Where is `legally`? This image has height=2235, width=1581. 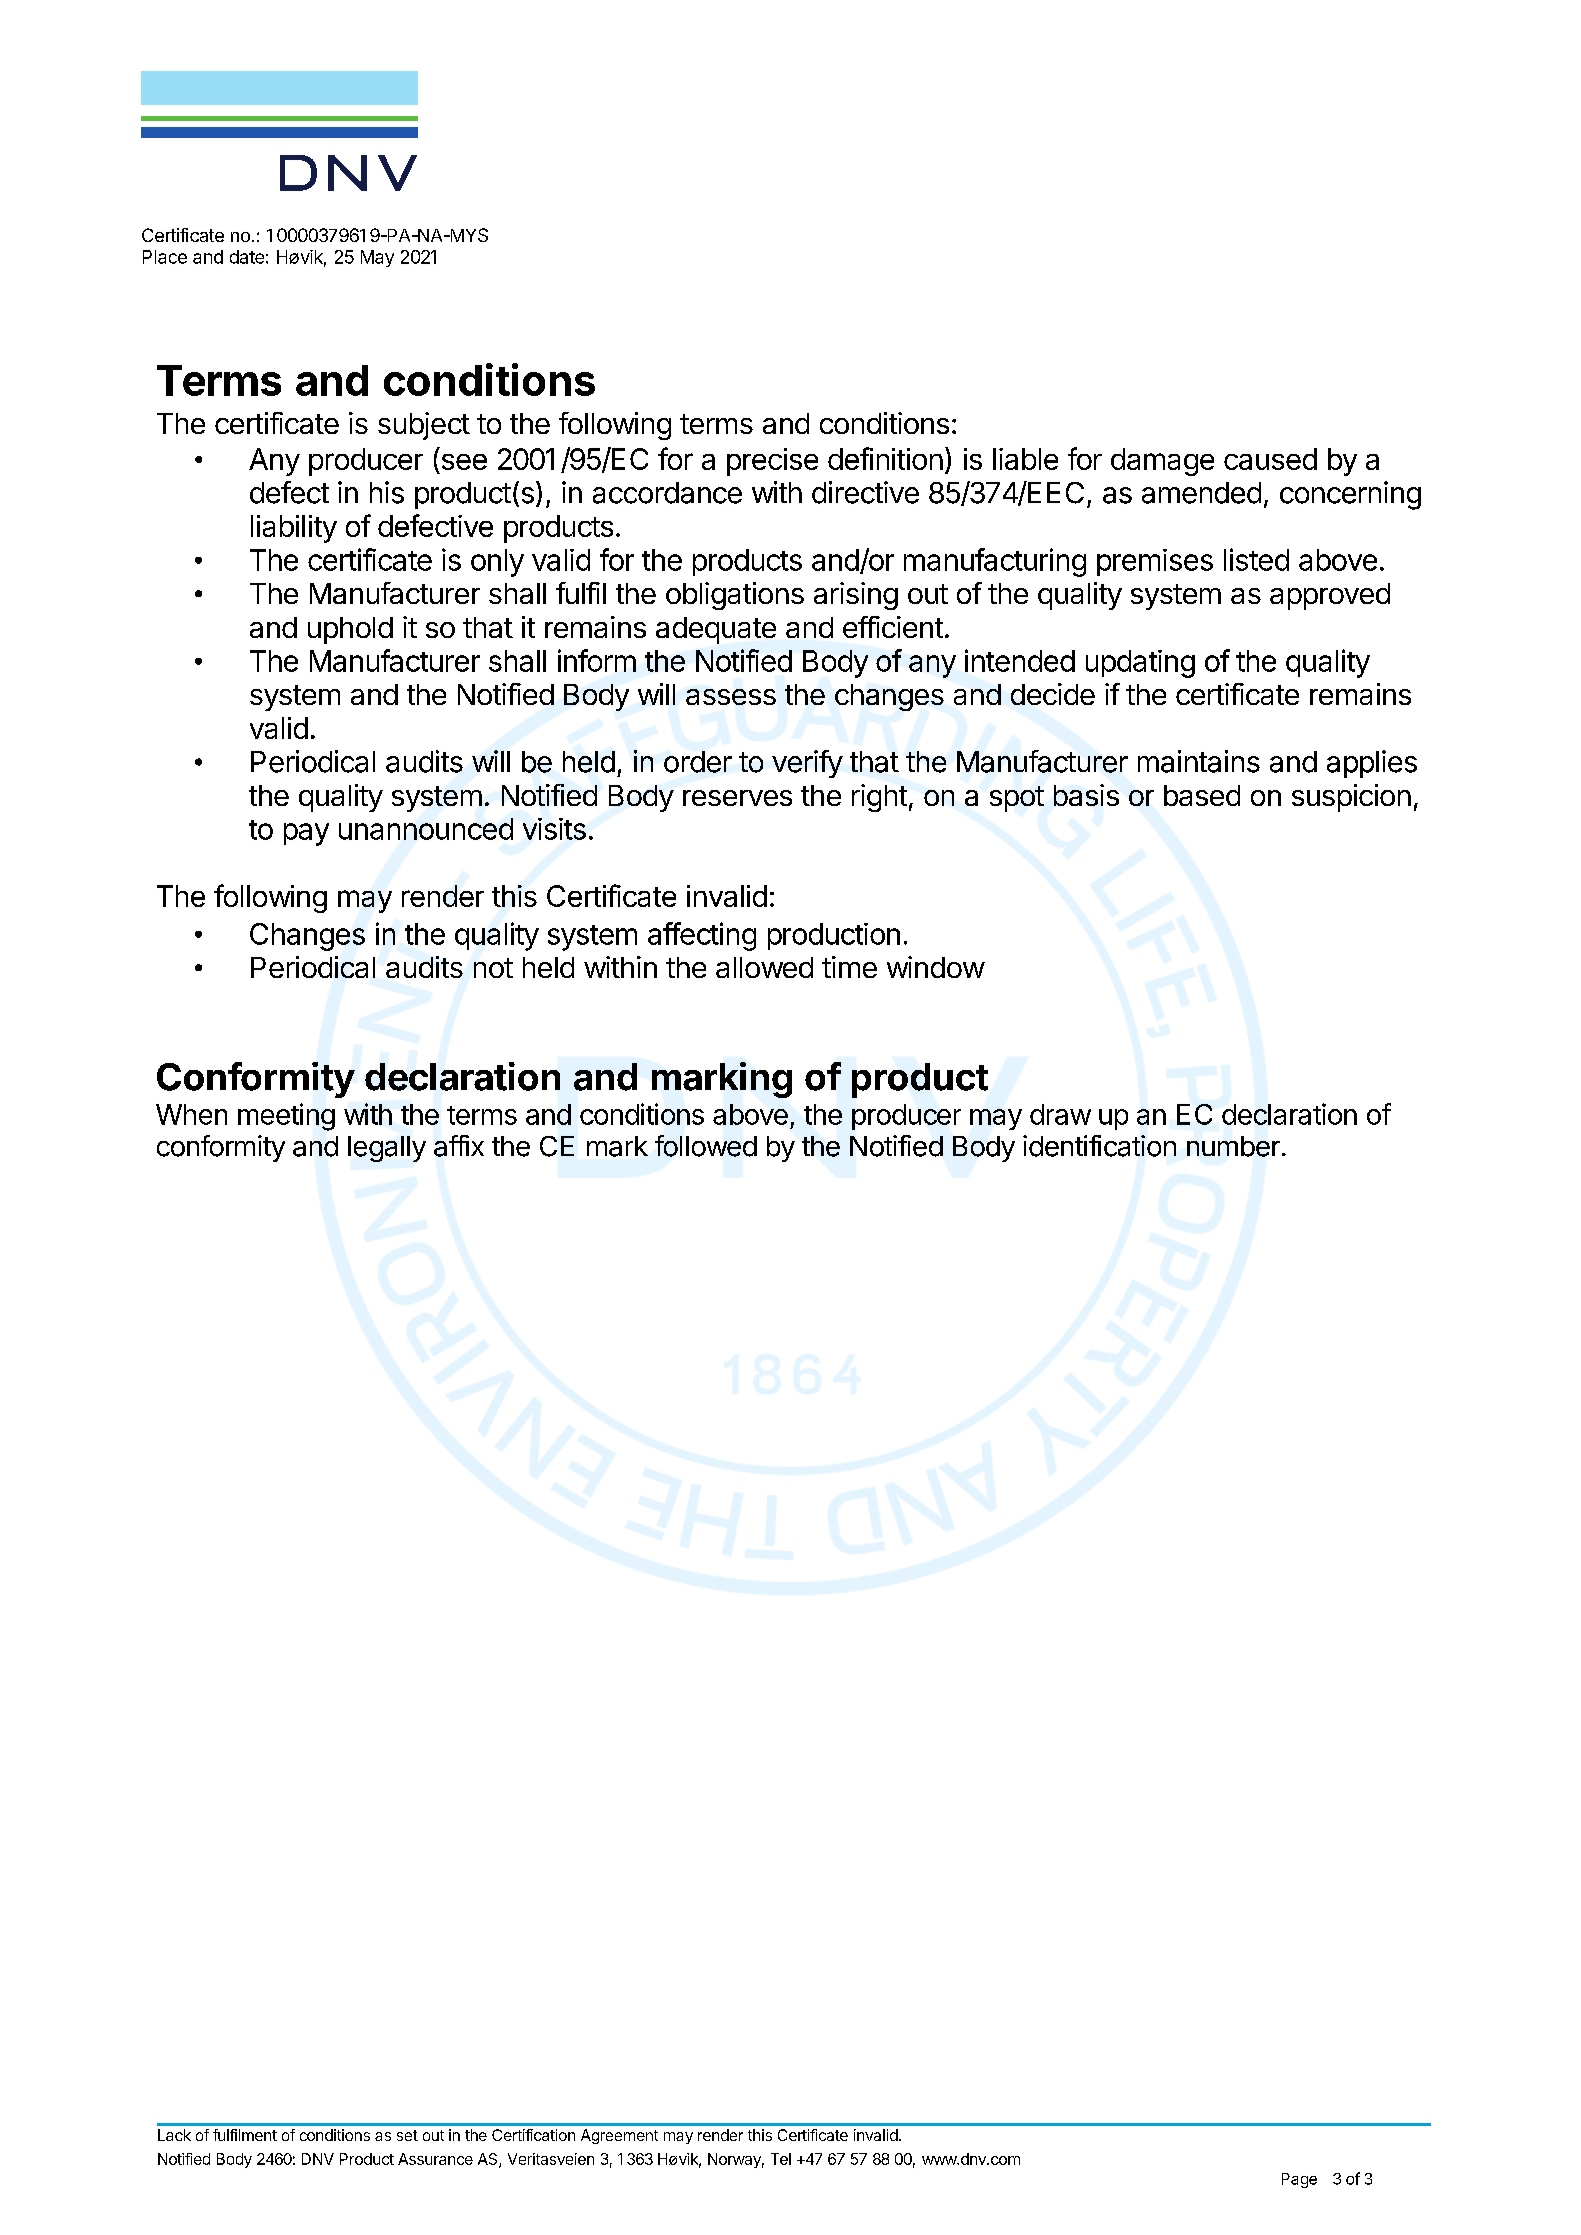 legally is located at coordinates (387, 1149).
